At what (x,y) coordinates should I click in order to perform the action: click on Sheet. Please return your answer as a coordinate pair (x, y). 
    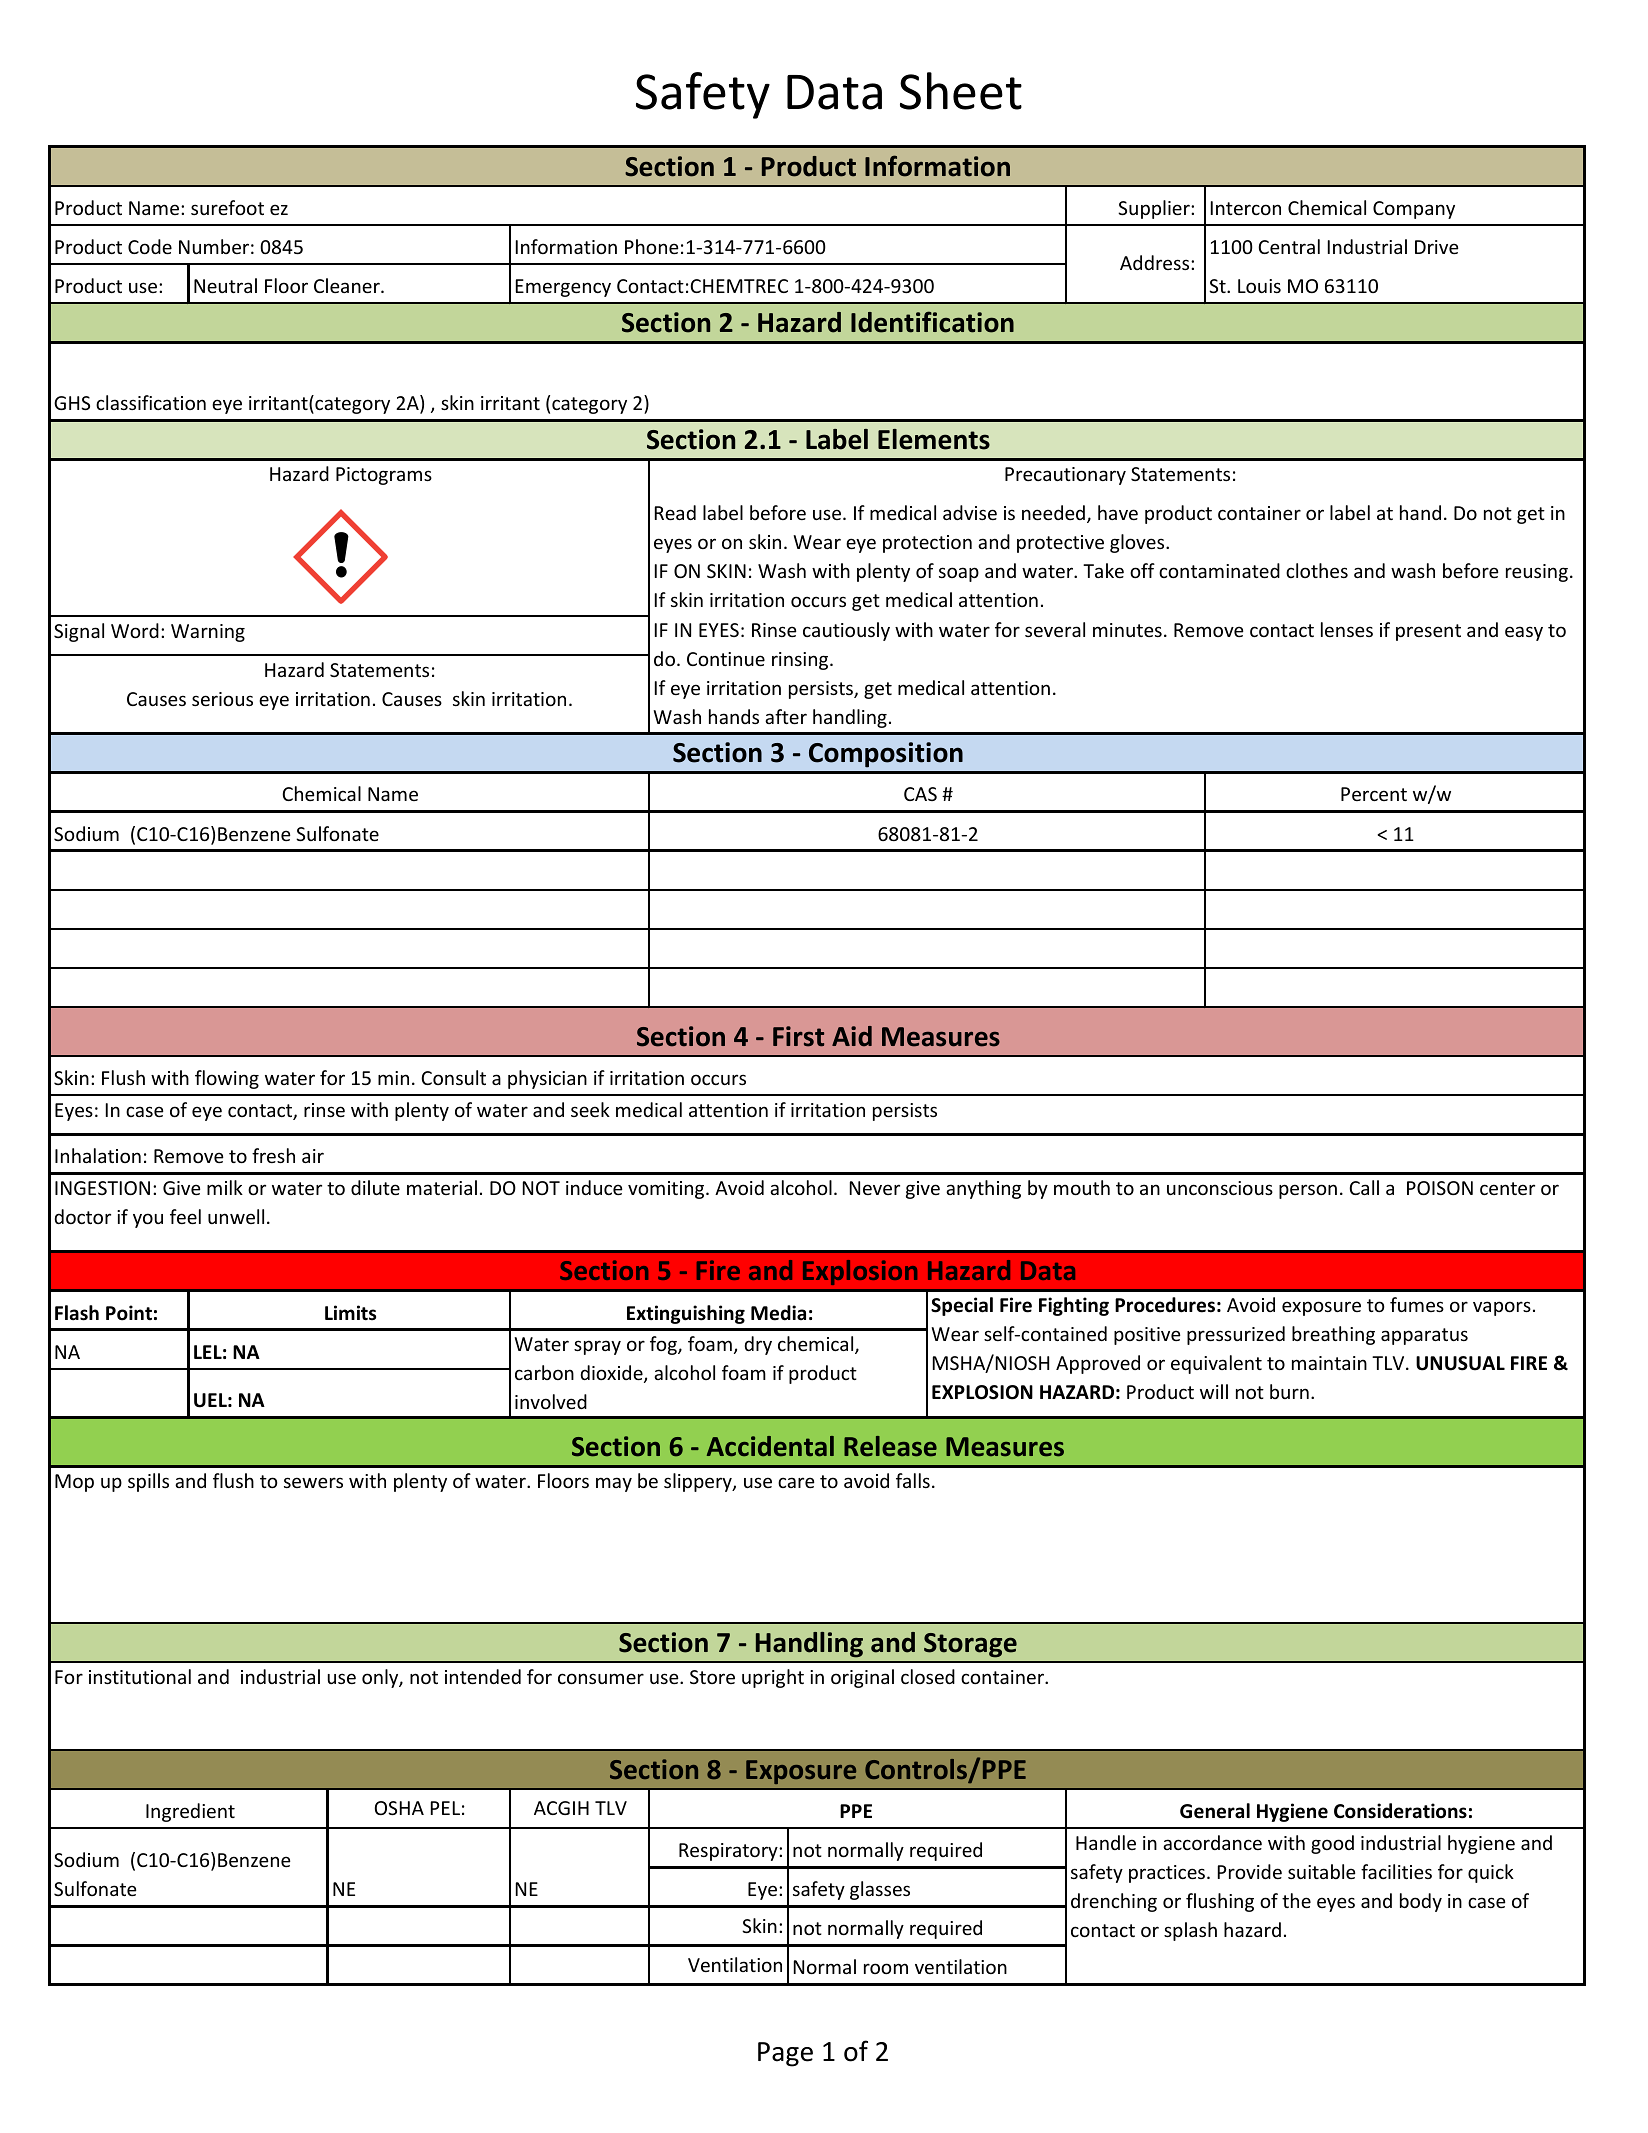
    Looking at the image, I should click on (961, 91).
